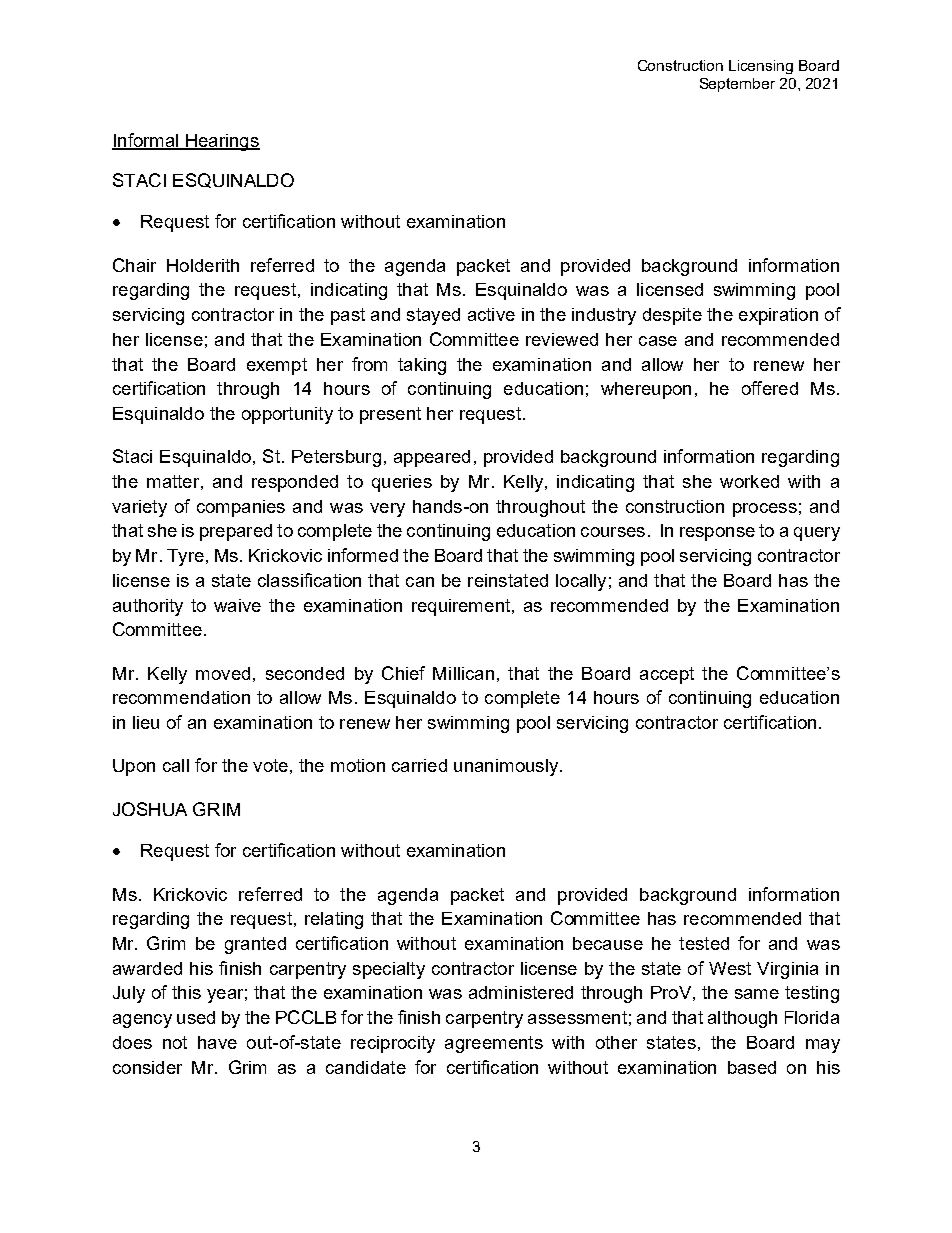 The image size is (952, 1233). I want to click on Tyre, so click(185, 557).
